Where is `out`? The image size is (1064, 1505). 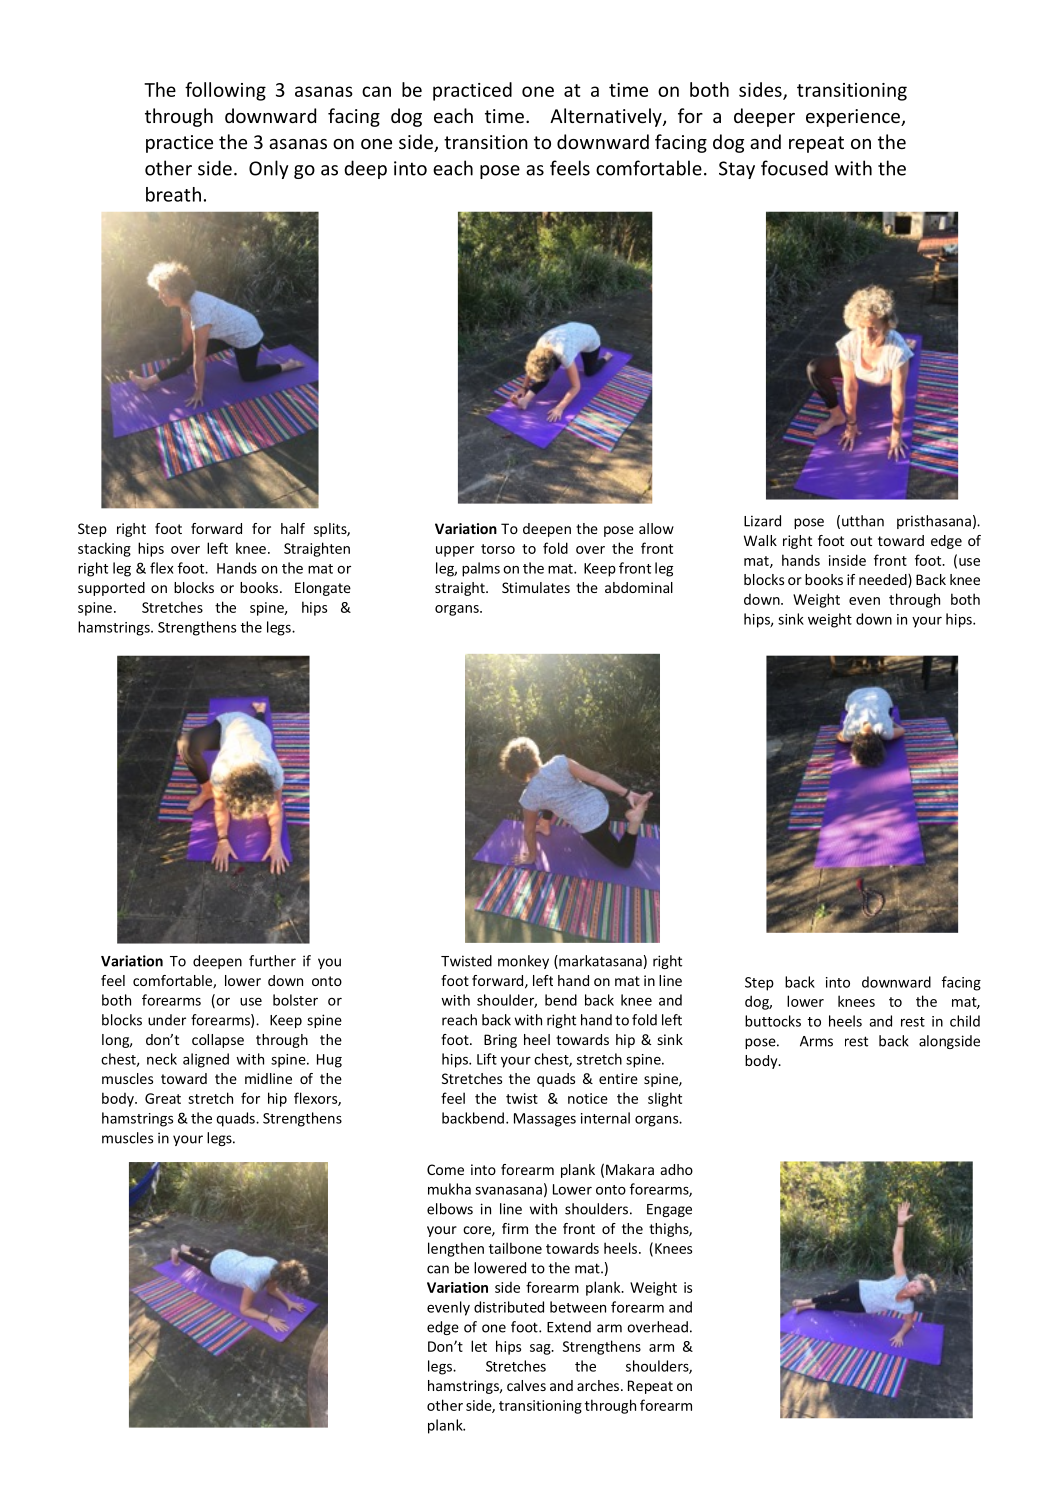 out is located at coordinates (861, 541).
